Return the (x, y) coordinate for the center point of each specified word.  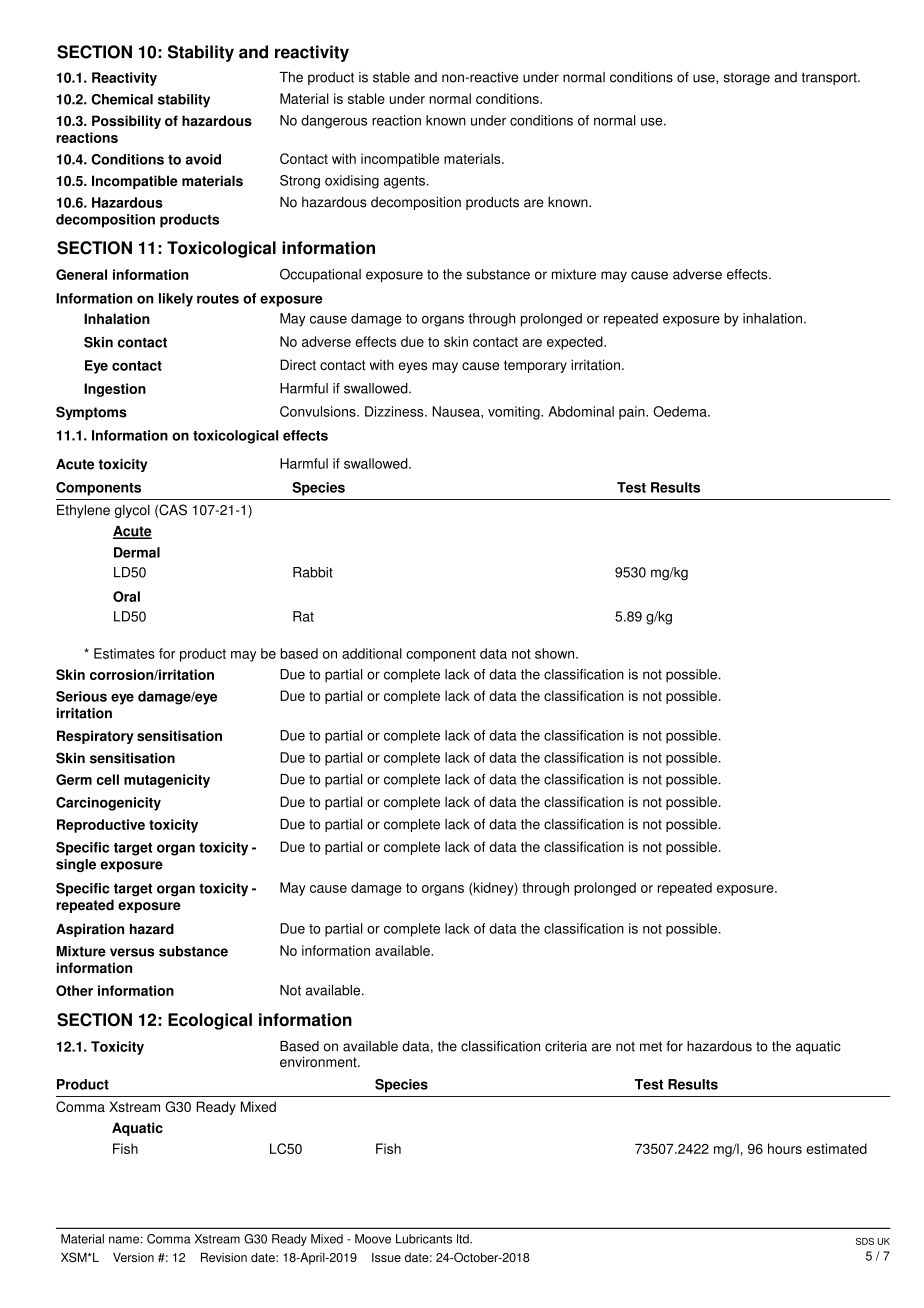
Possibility (126, 122)
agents (404, 182)
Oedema (681, 411)
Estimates (124, 653)
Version (133, 1257)
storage (747, 79)
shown (556, 653)
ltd (464, 1239)
